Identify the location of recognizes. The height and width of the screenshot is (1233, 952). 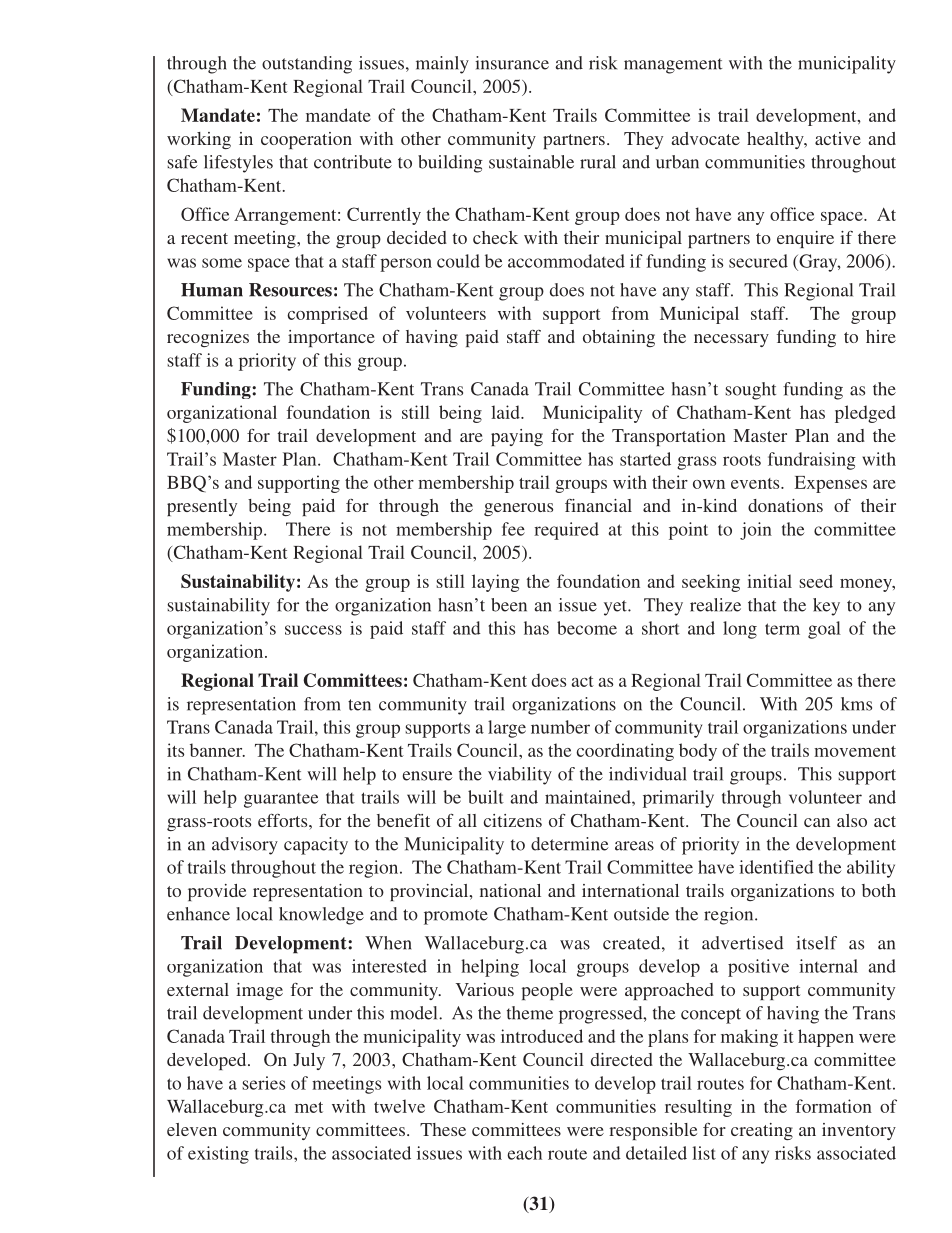
(208, 338).
